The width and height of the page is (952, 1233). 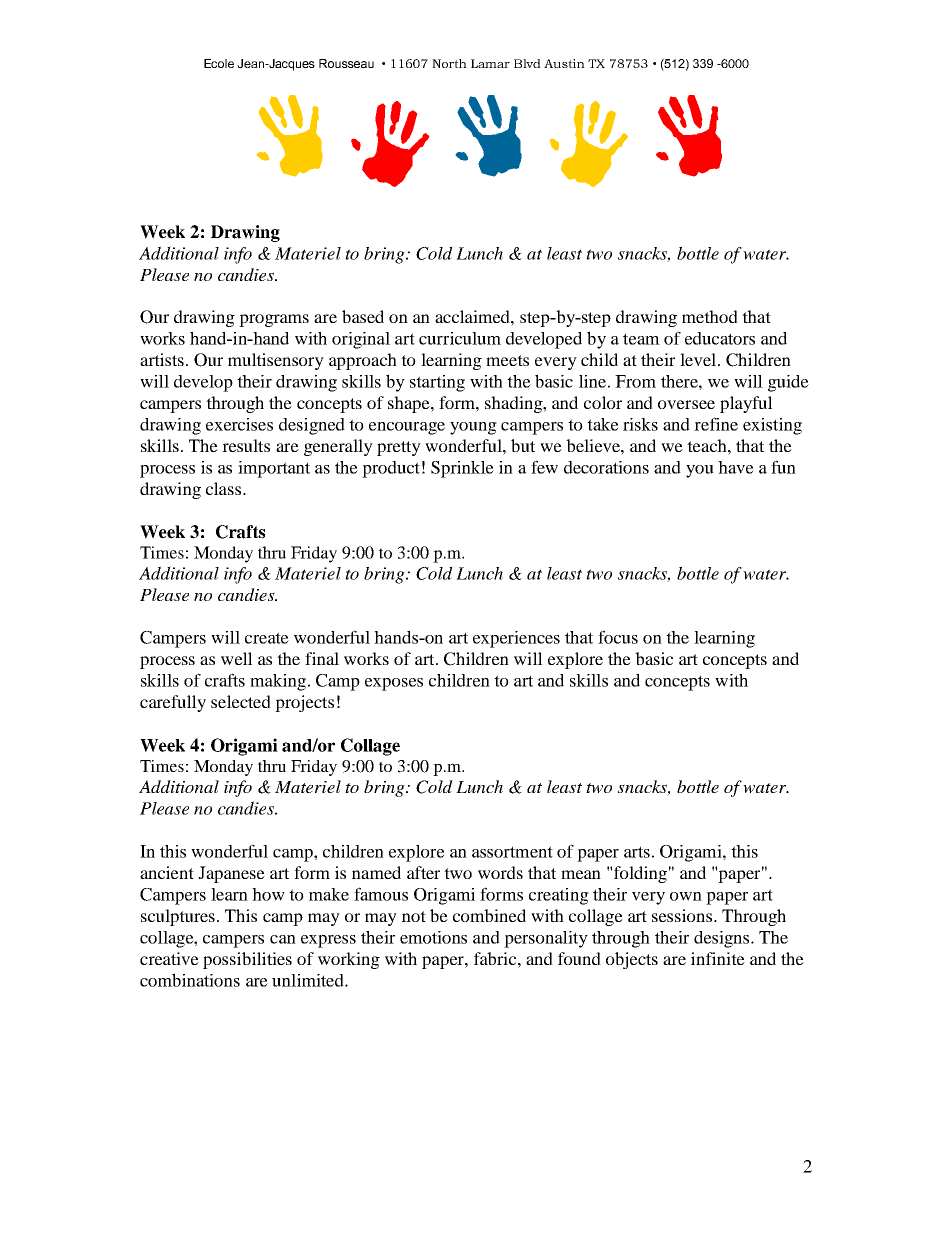 What do you see at coordinates (473, 428) in the page?
I see `young` at bounding box center [473, 428].
